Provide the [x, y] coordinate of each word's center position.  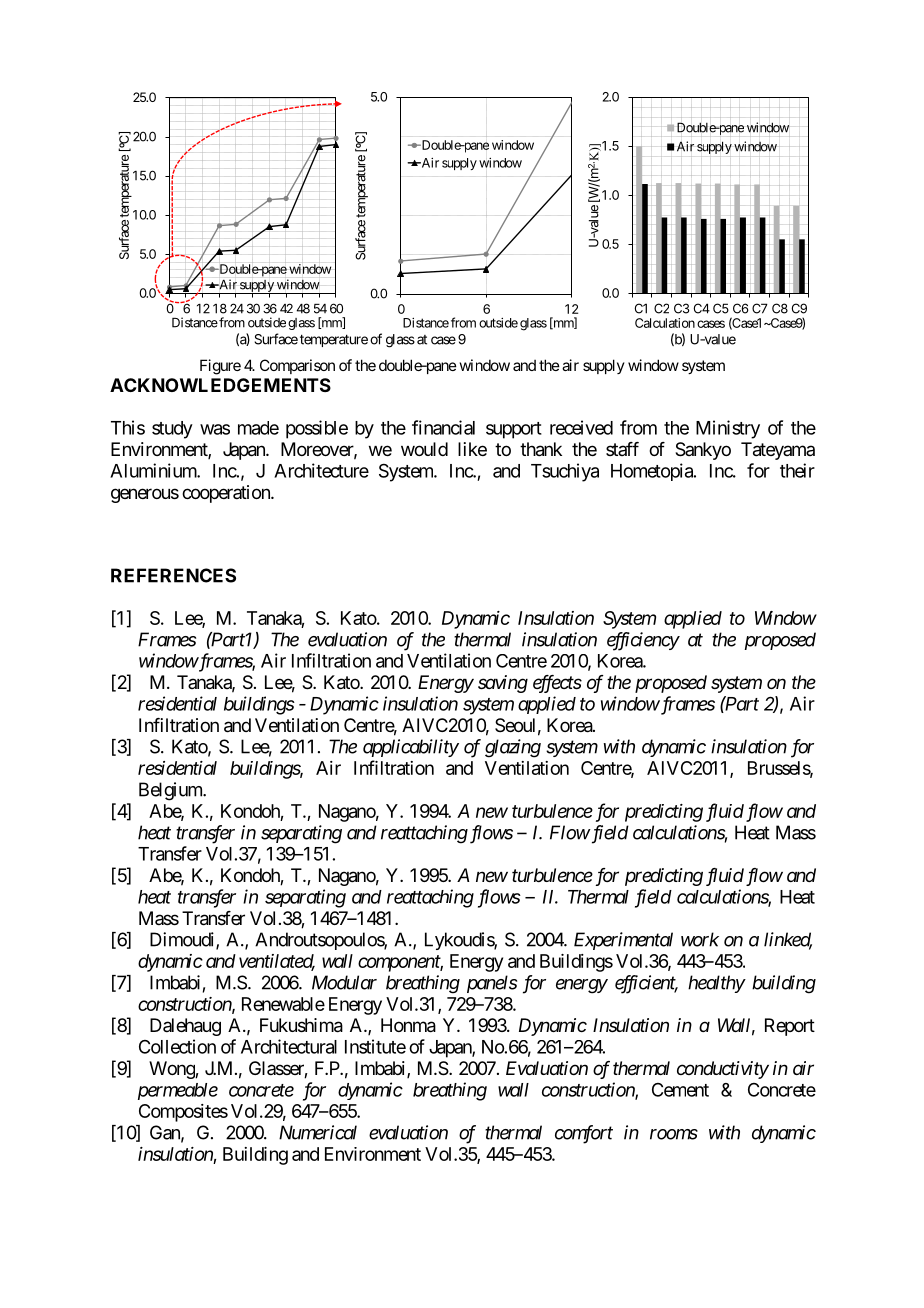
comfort [584, 1134]
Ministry [728, 429]
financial [443, 427]
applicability [411, 748]
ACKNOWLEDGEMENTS [220, 385]
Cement [680, 1090]
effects [557, 684]
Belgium [171, 791]
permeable [178, 1091]
